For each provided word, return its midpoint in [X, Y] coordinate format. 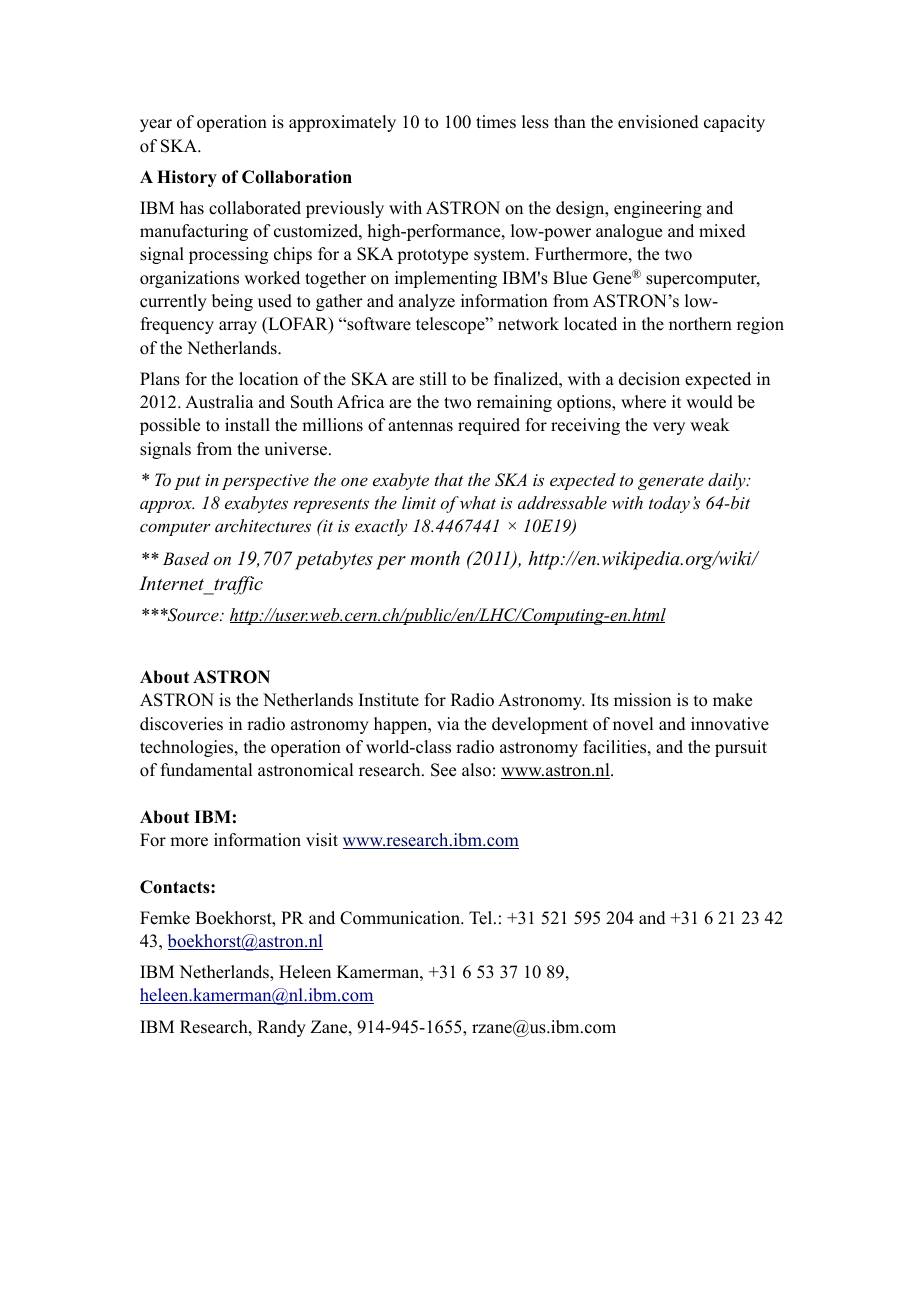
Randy [281, 1028]
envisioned [658, 122]
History [187, 178]
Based [186, 558]
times [496, 122]
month [435, 558]
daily [728, 481]
